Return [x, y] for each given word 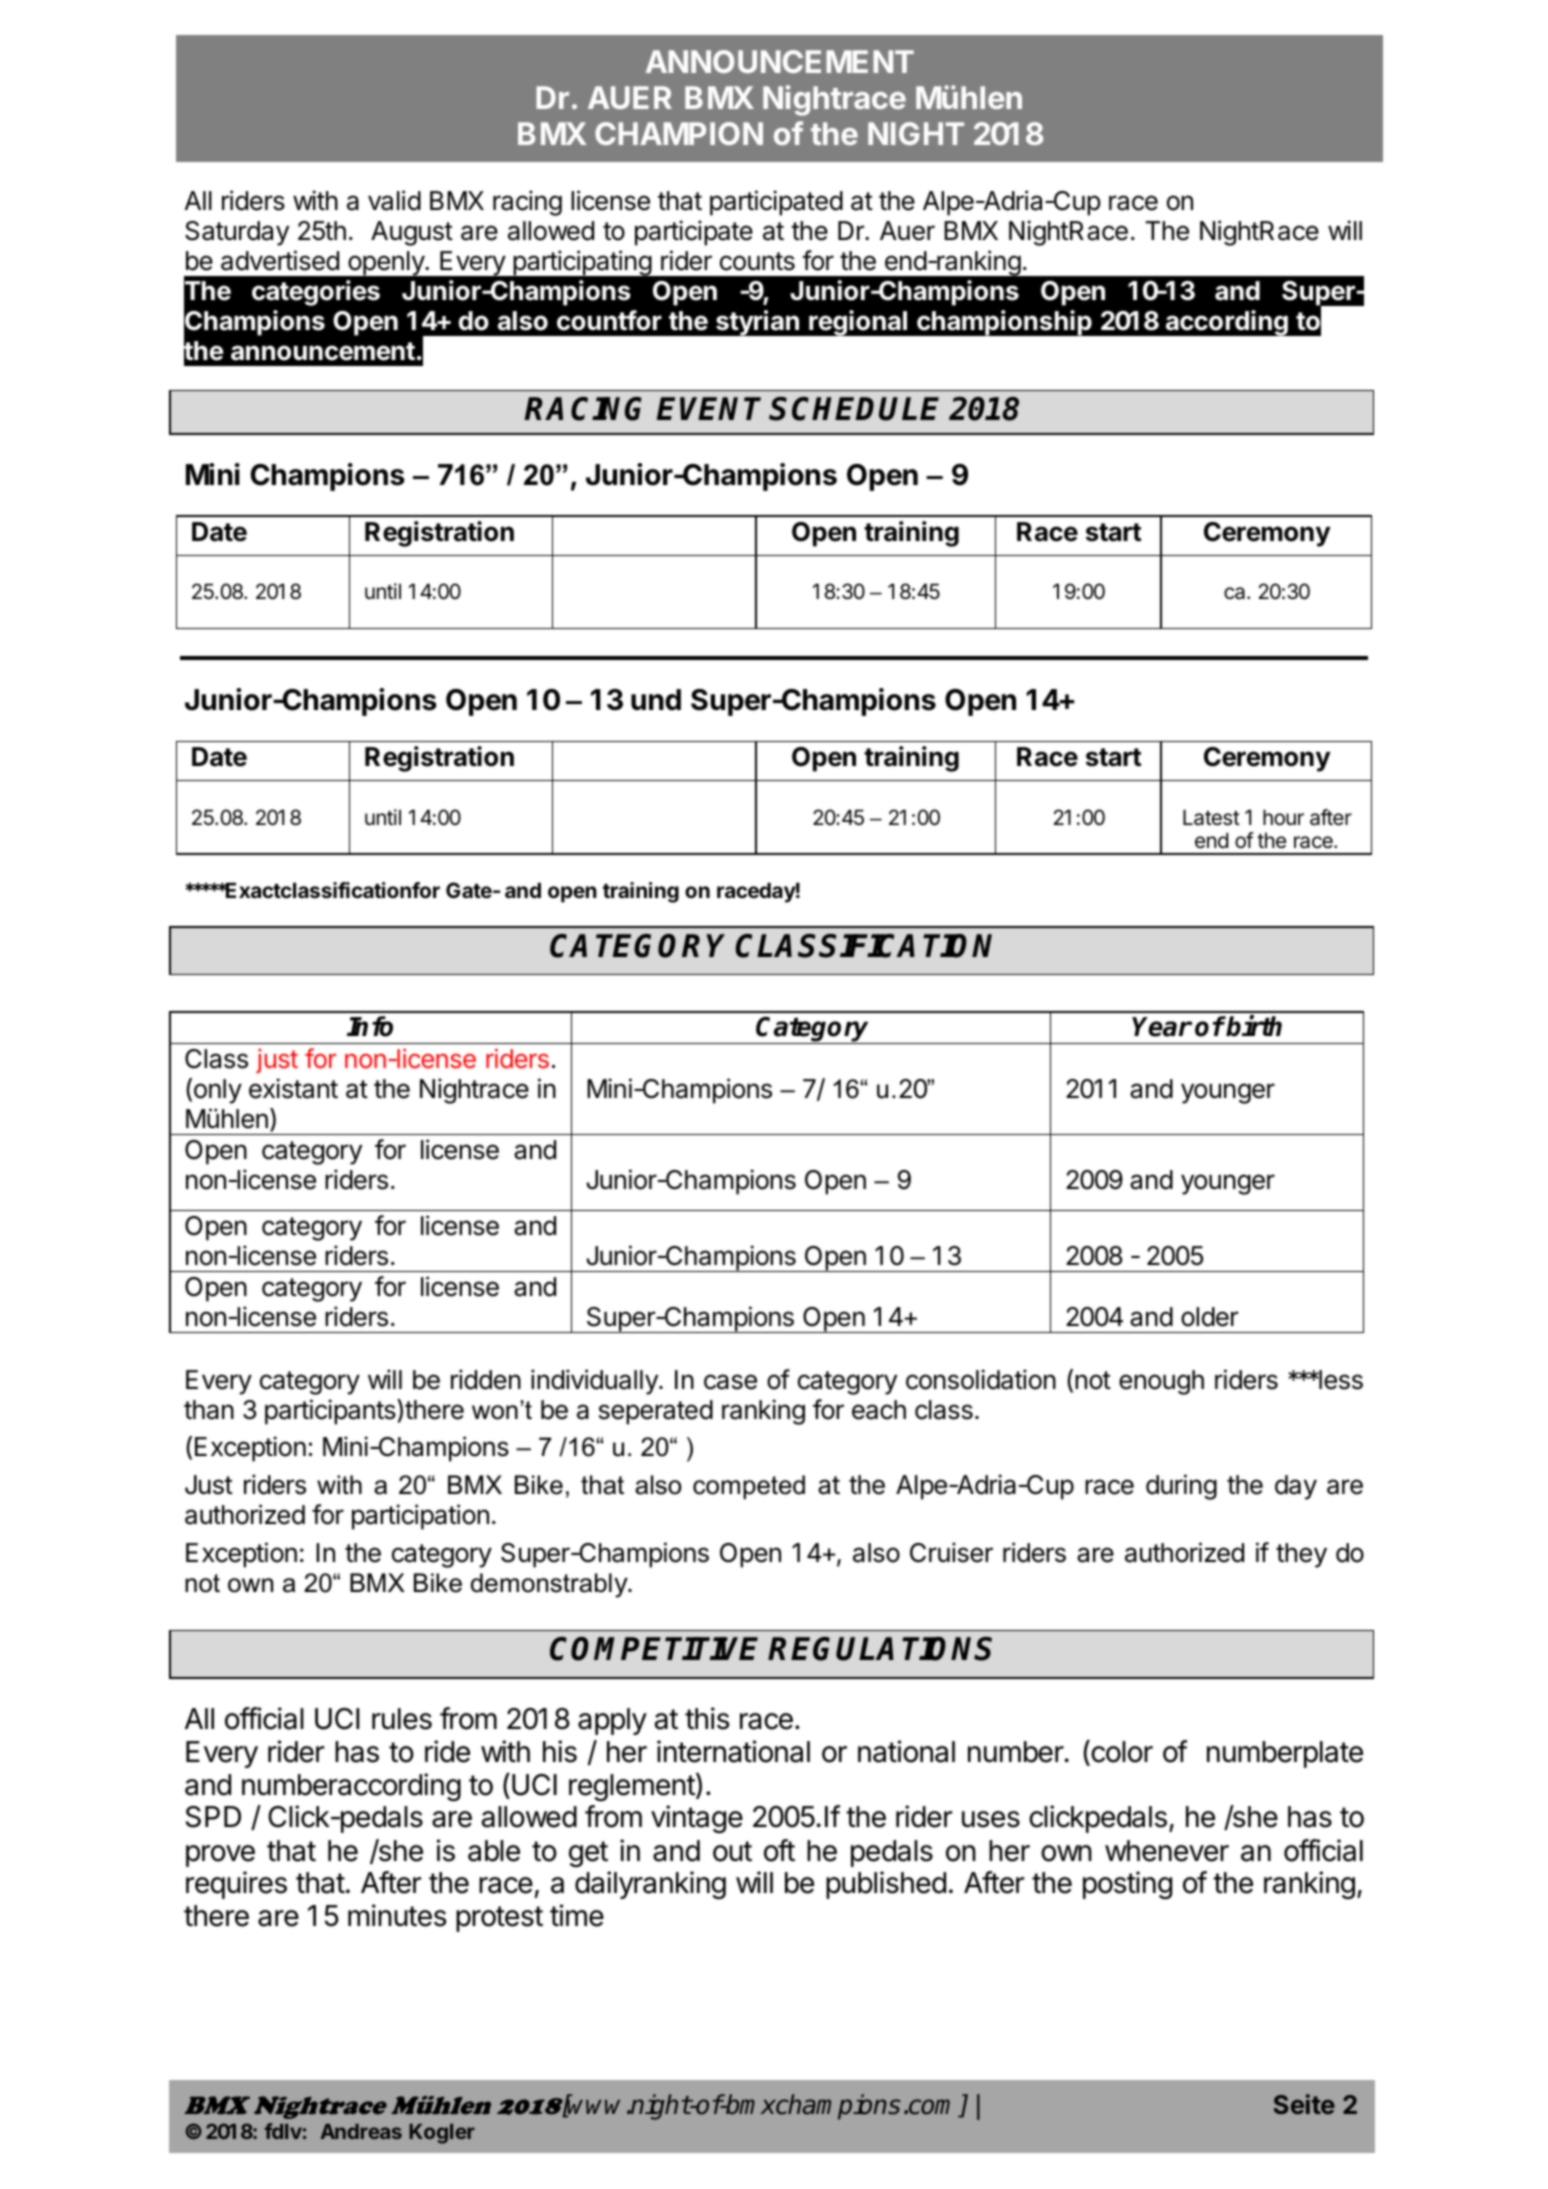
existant [293, 1088]
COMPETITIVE [654, 1649]
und [656, 700]
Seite [1304, 2104]
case [730, 1382]
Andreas [361, 2131]
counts [757, 261]
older [1209, 1317]
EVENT [709, 408]
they [1301, 1555]
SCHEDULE [854, 409]
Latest [1211, 817]
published [886, 1885]
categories [316, 293]
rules [402, 1719]
